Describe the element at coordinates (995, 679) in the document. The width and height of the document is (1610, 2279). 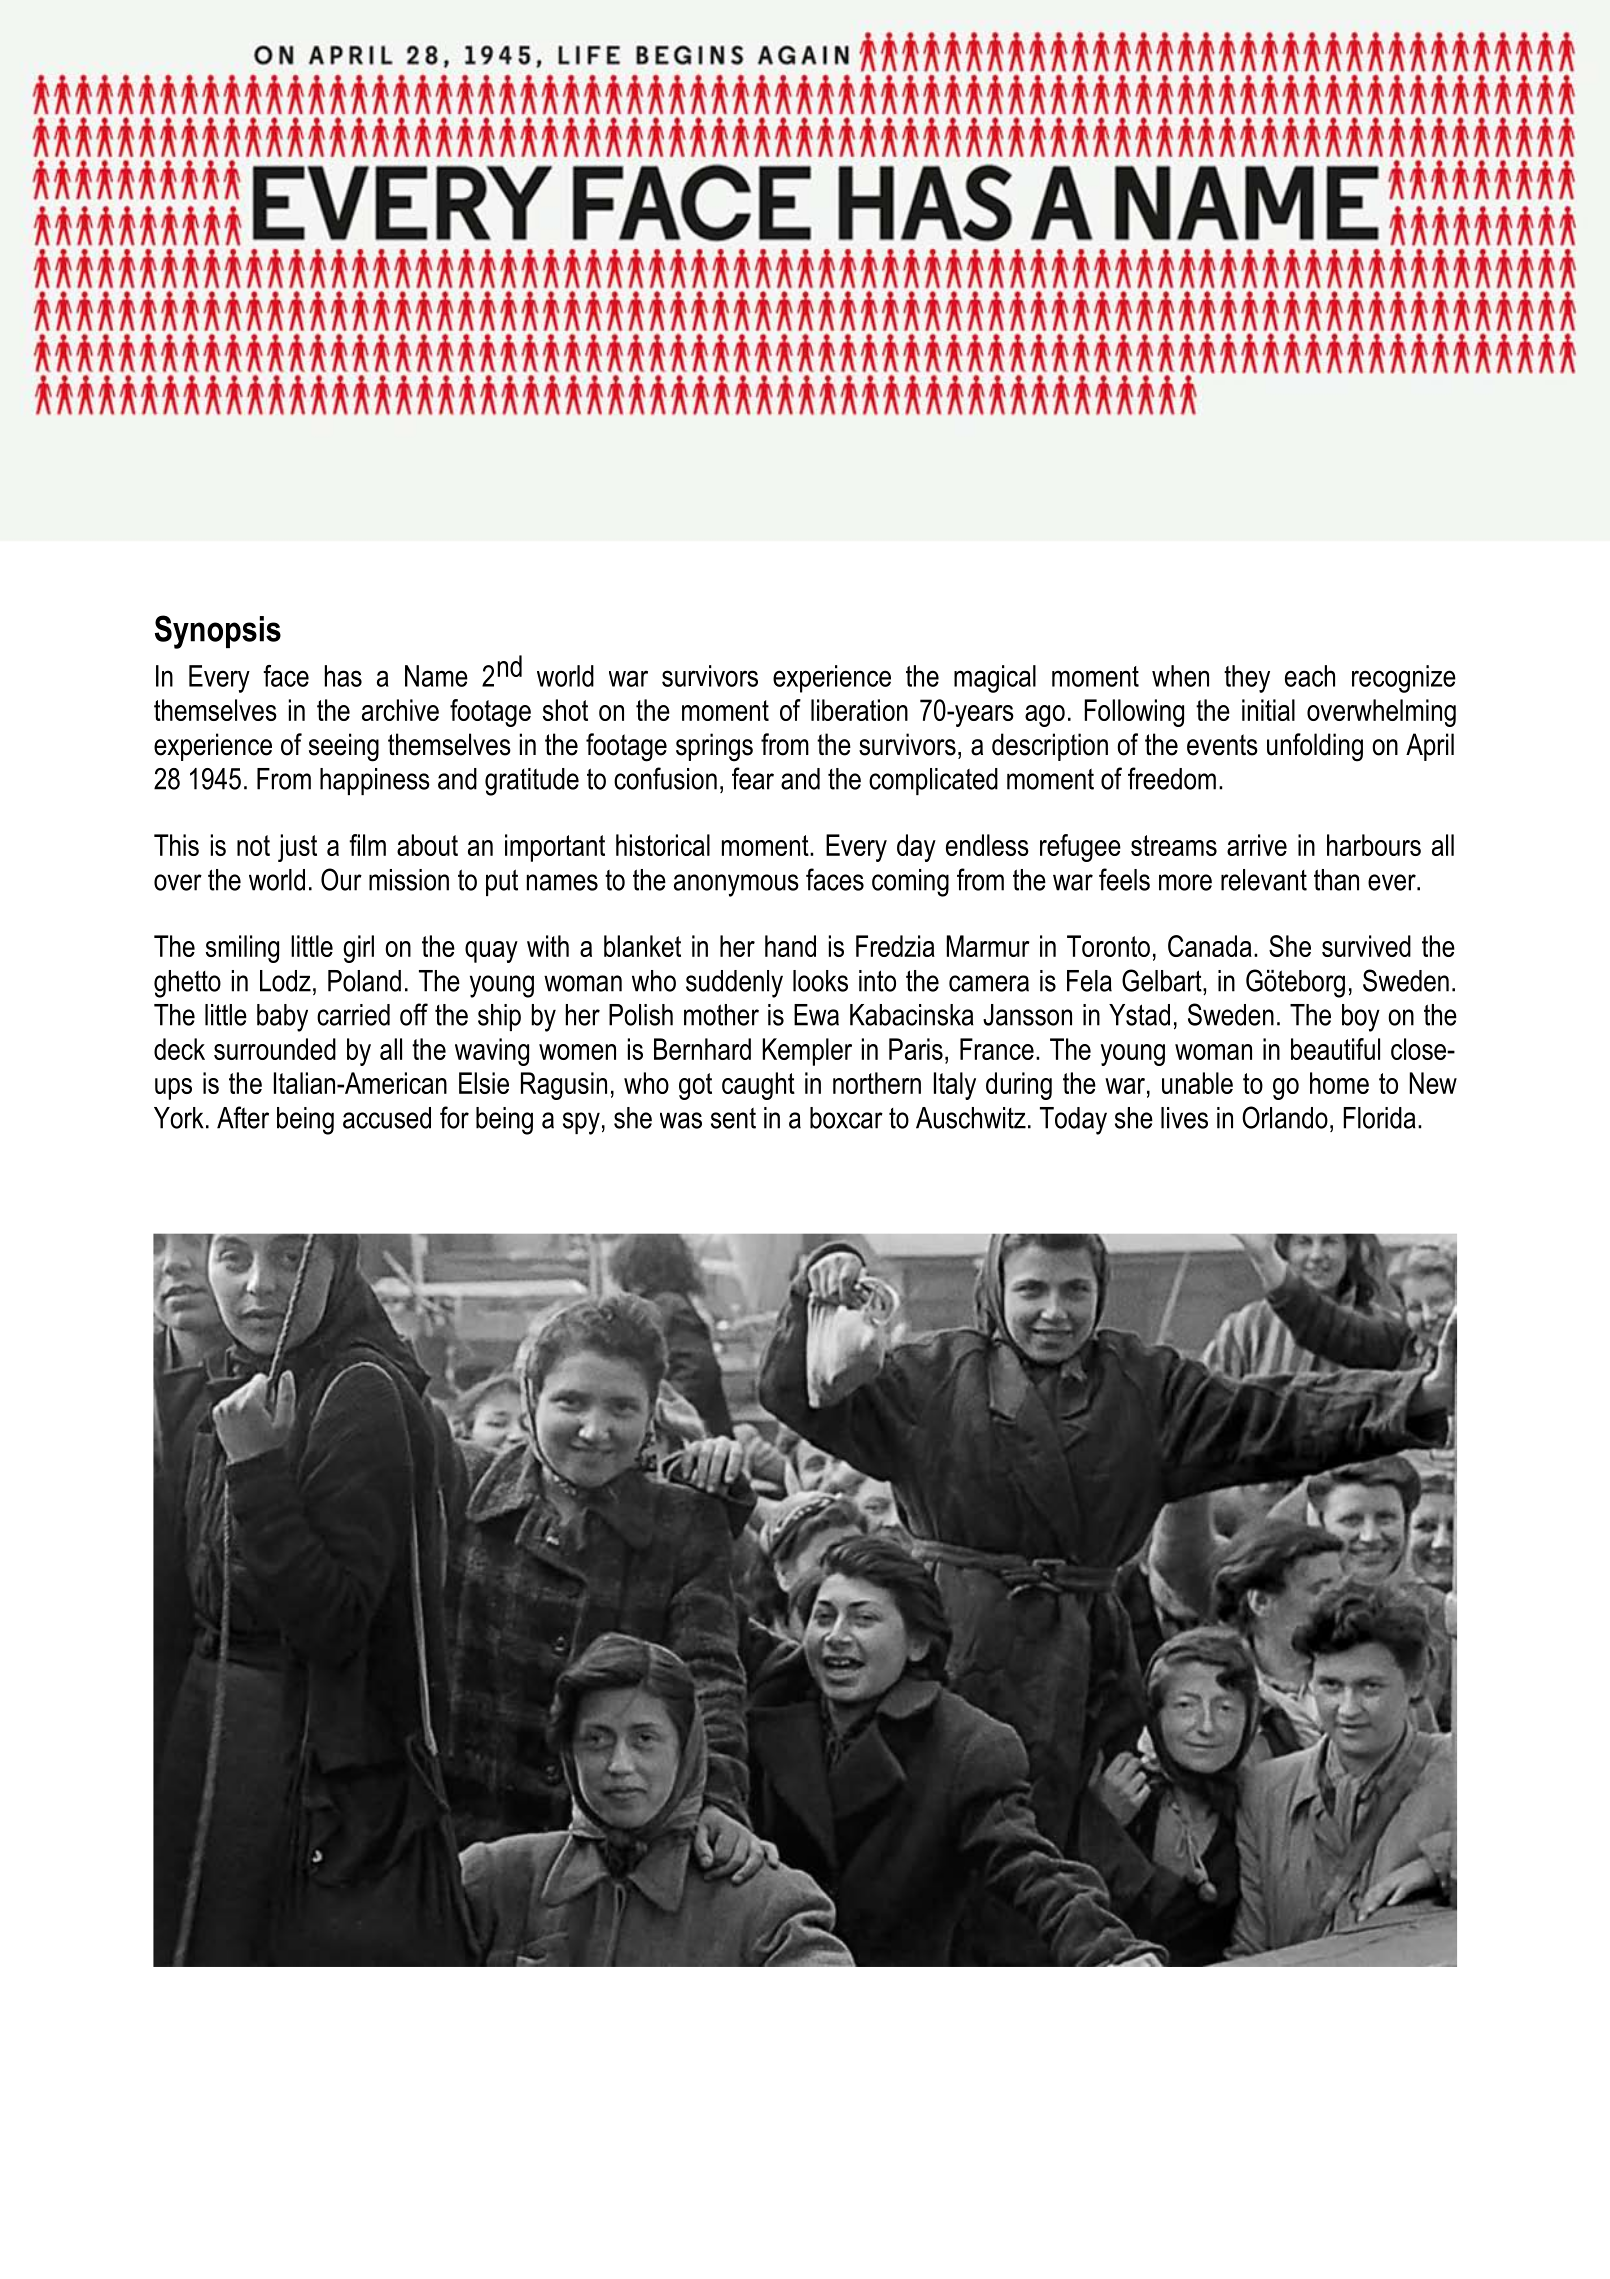
I see `magical` at that location.
